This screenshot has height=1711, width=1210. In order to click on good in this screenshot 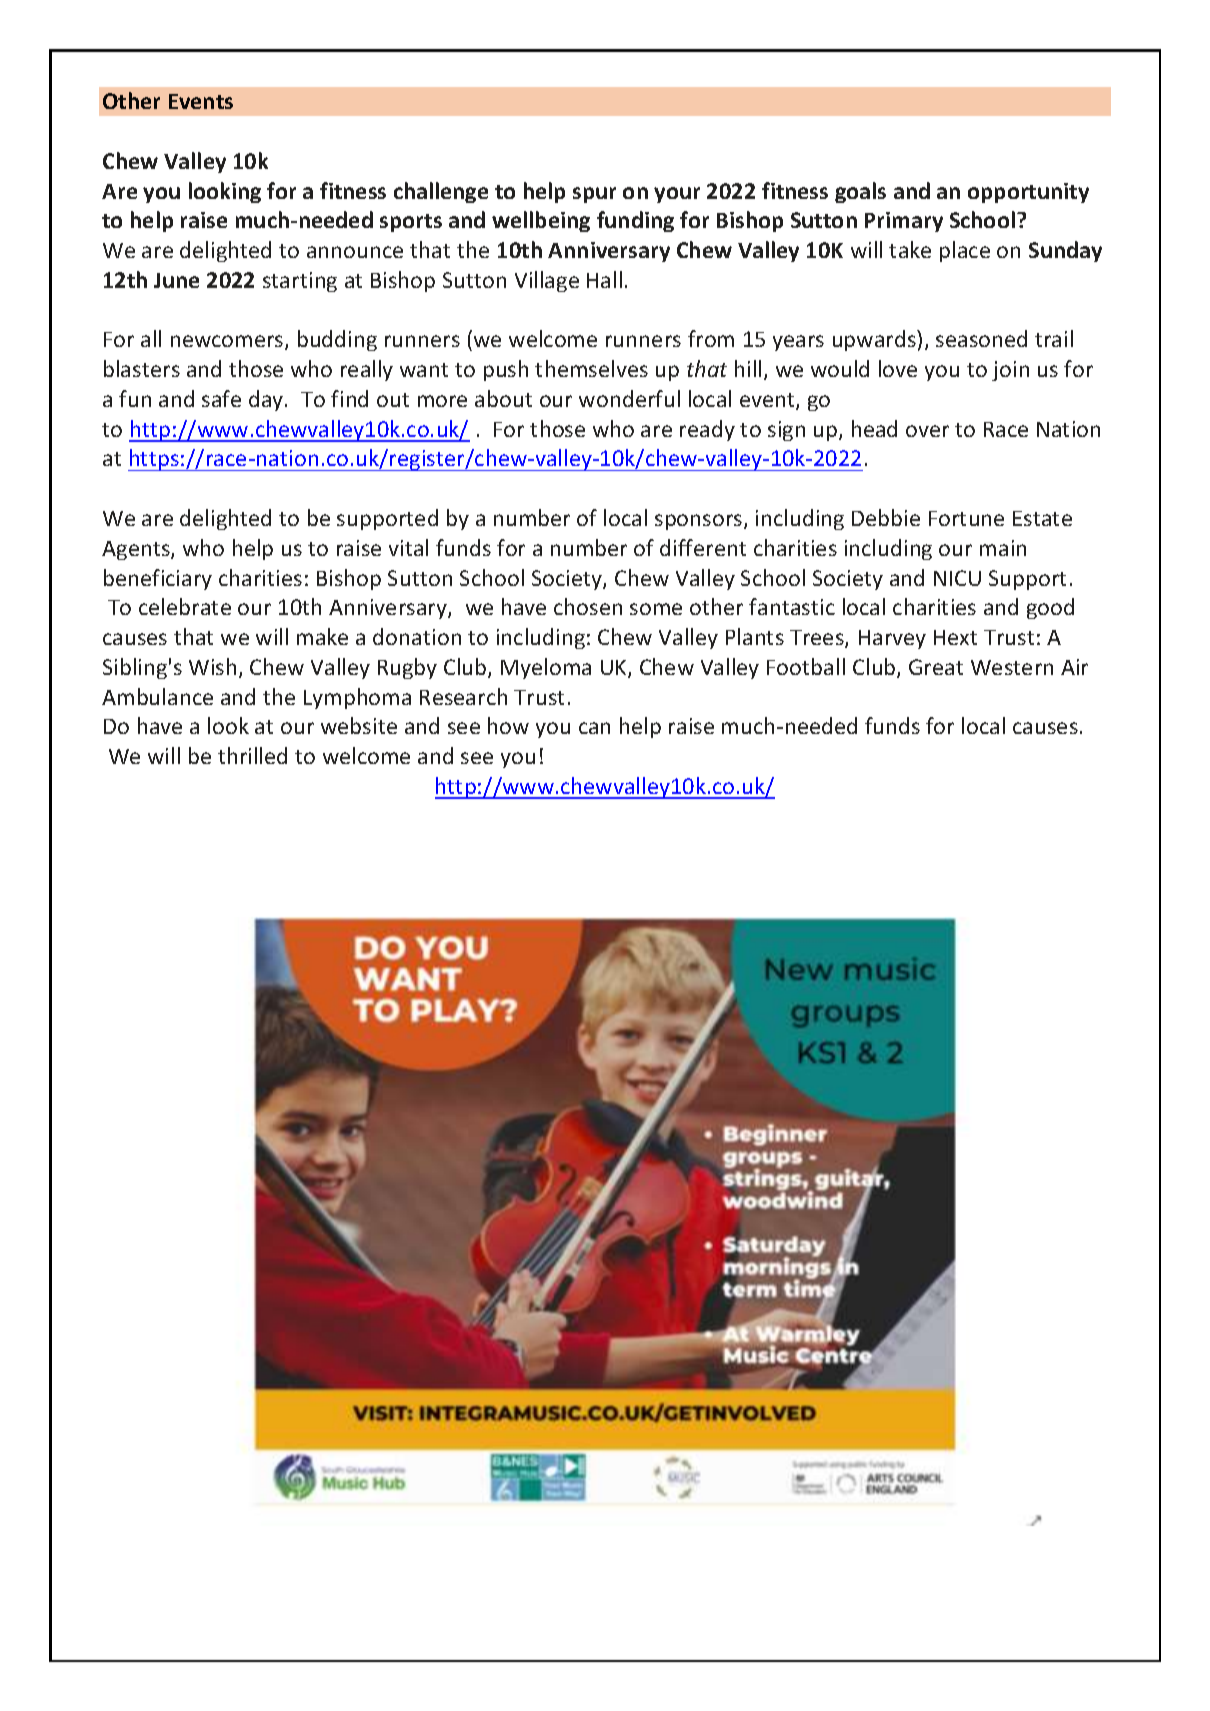, I will do `click(1050, 608)`.
